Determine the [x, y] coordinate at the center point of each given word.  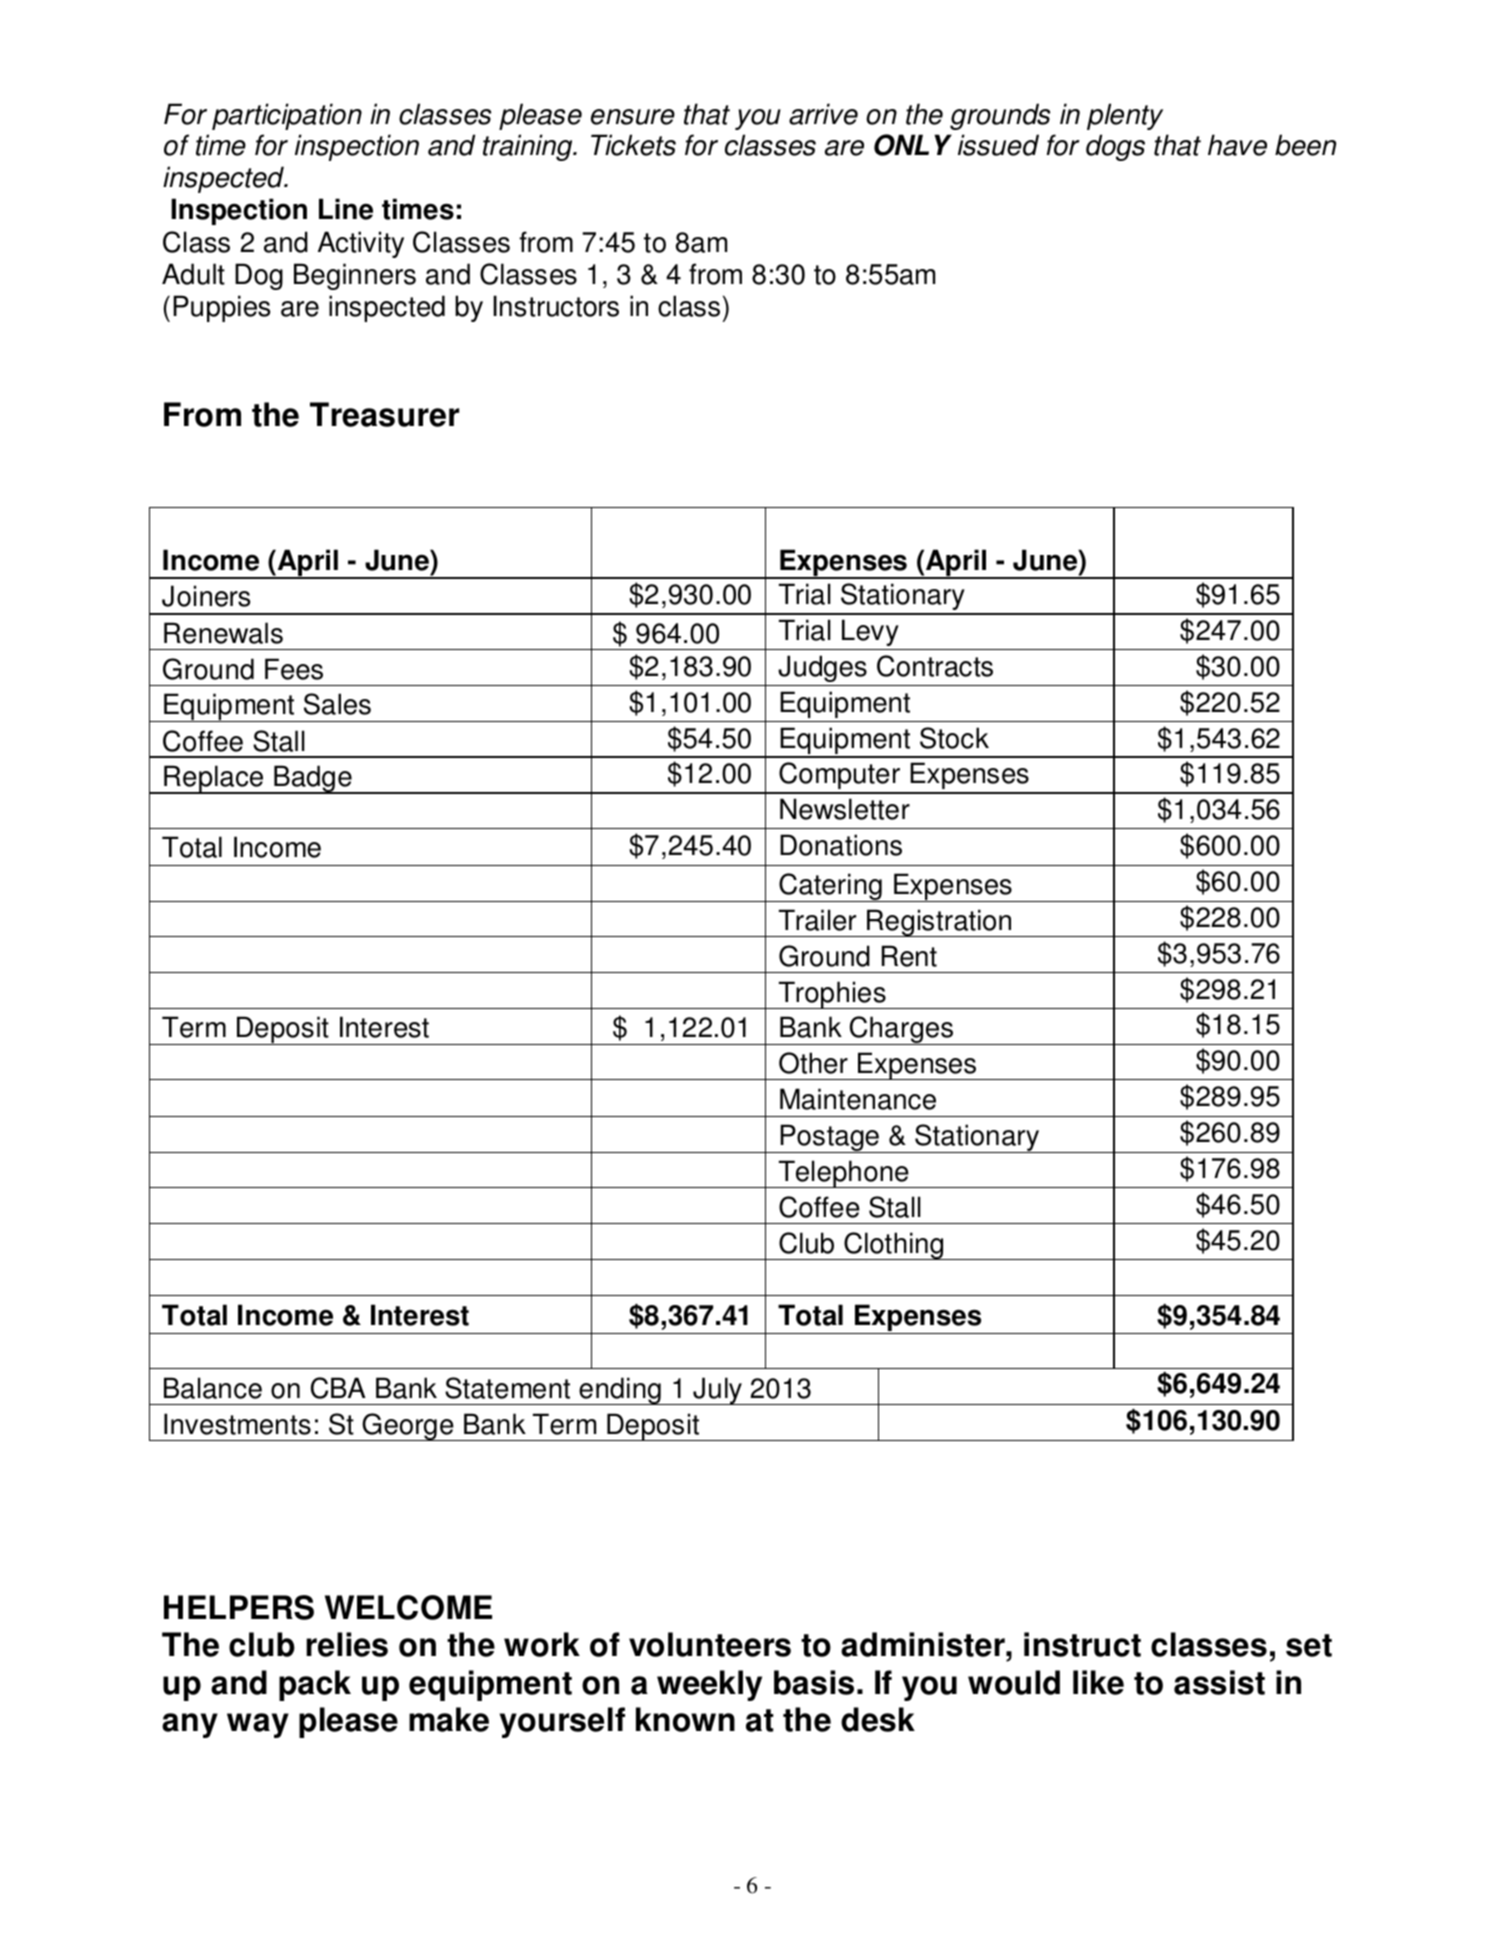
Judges [822, 668]
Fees [294, 669]
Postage [829, 1138]
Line [346, 209]
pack [315, 1685]
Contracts [935, 666]
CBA [338, 1388]
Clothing [894, 1246]
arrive [823, 114]
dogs [1115, 147]
